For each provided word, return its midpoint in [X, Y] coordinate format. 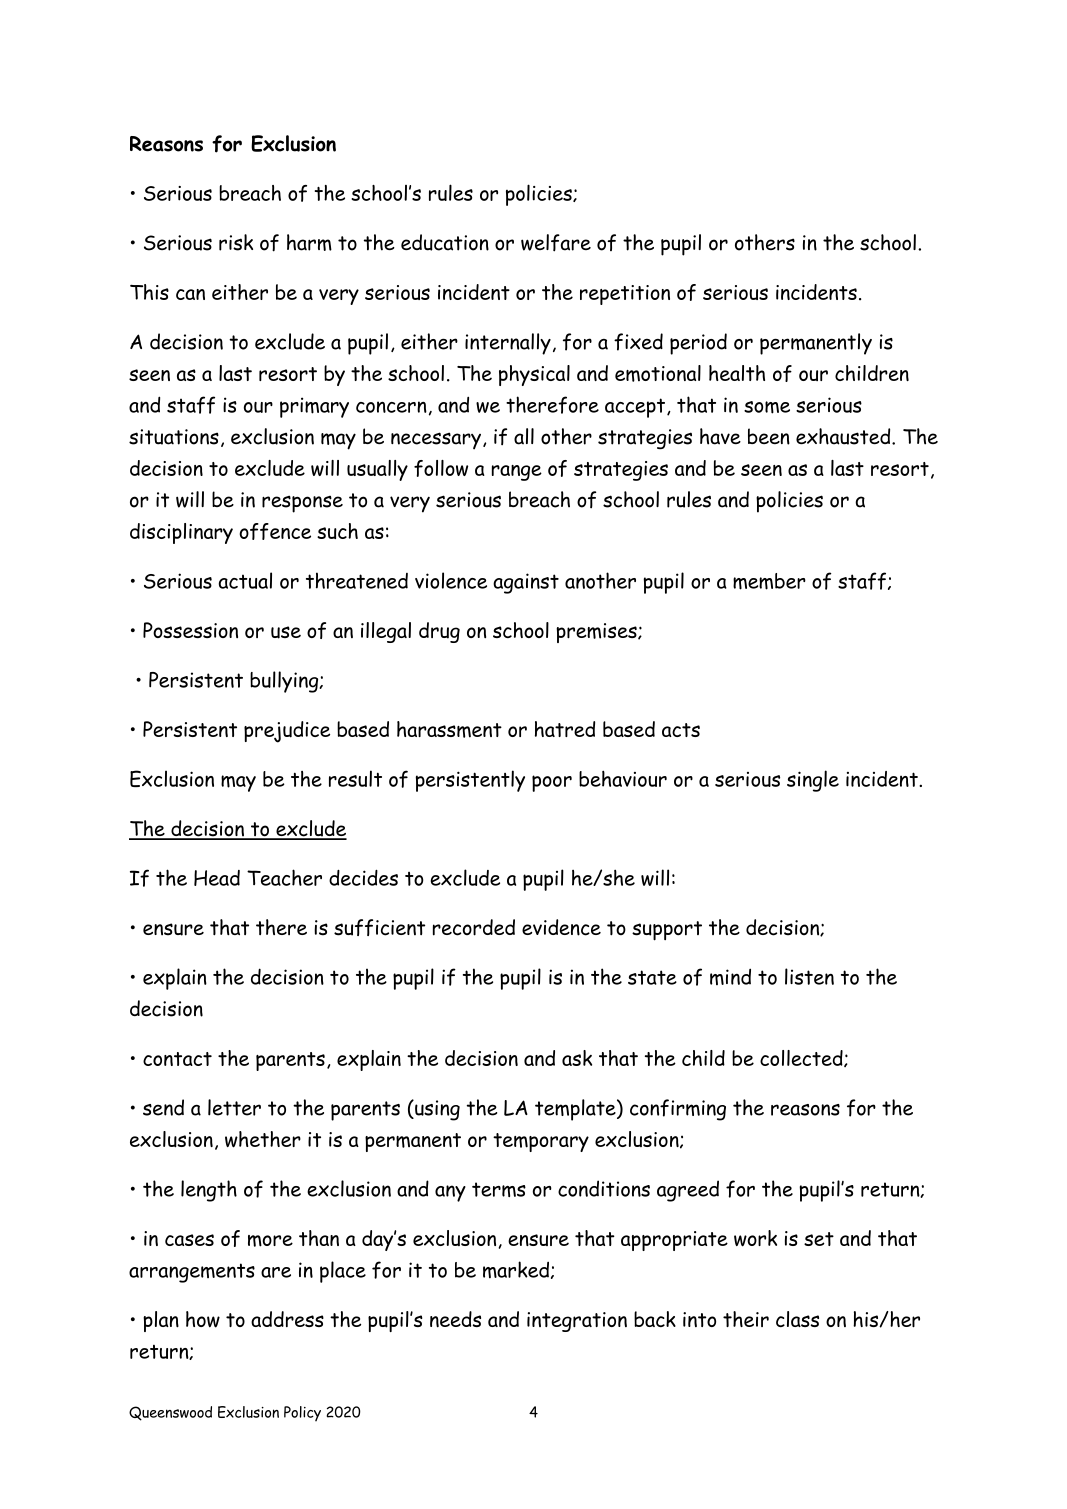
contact [177, 1059]
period [698, 344]
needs [455, 1319]
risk [236, 242]
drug [439, 632]
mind [730, 976]
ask [577, 1058]
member [769, 581]
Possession [190, 630]
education [445, 242]
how [203, 1319]
